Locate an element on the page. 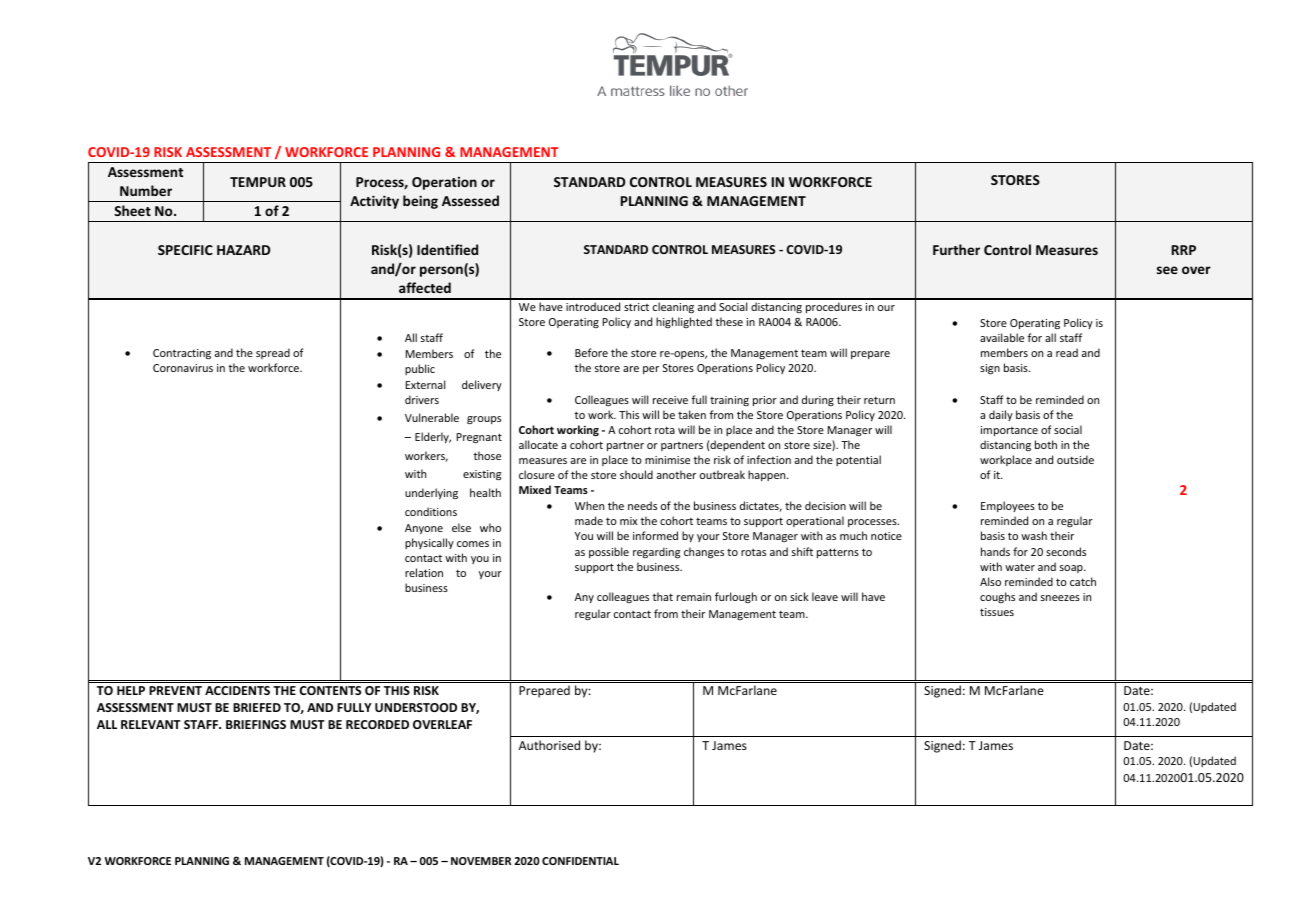  Authorised is located at coordinates (549, 745).
